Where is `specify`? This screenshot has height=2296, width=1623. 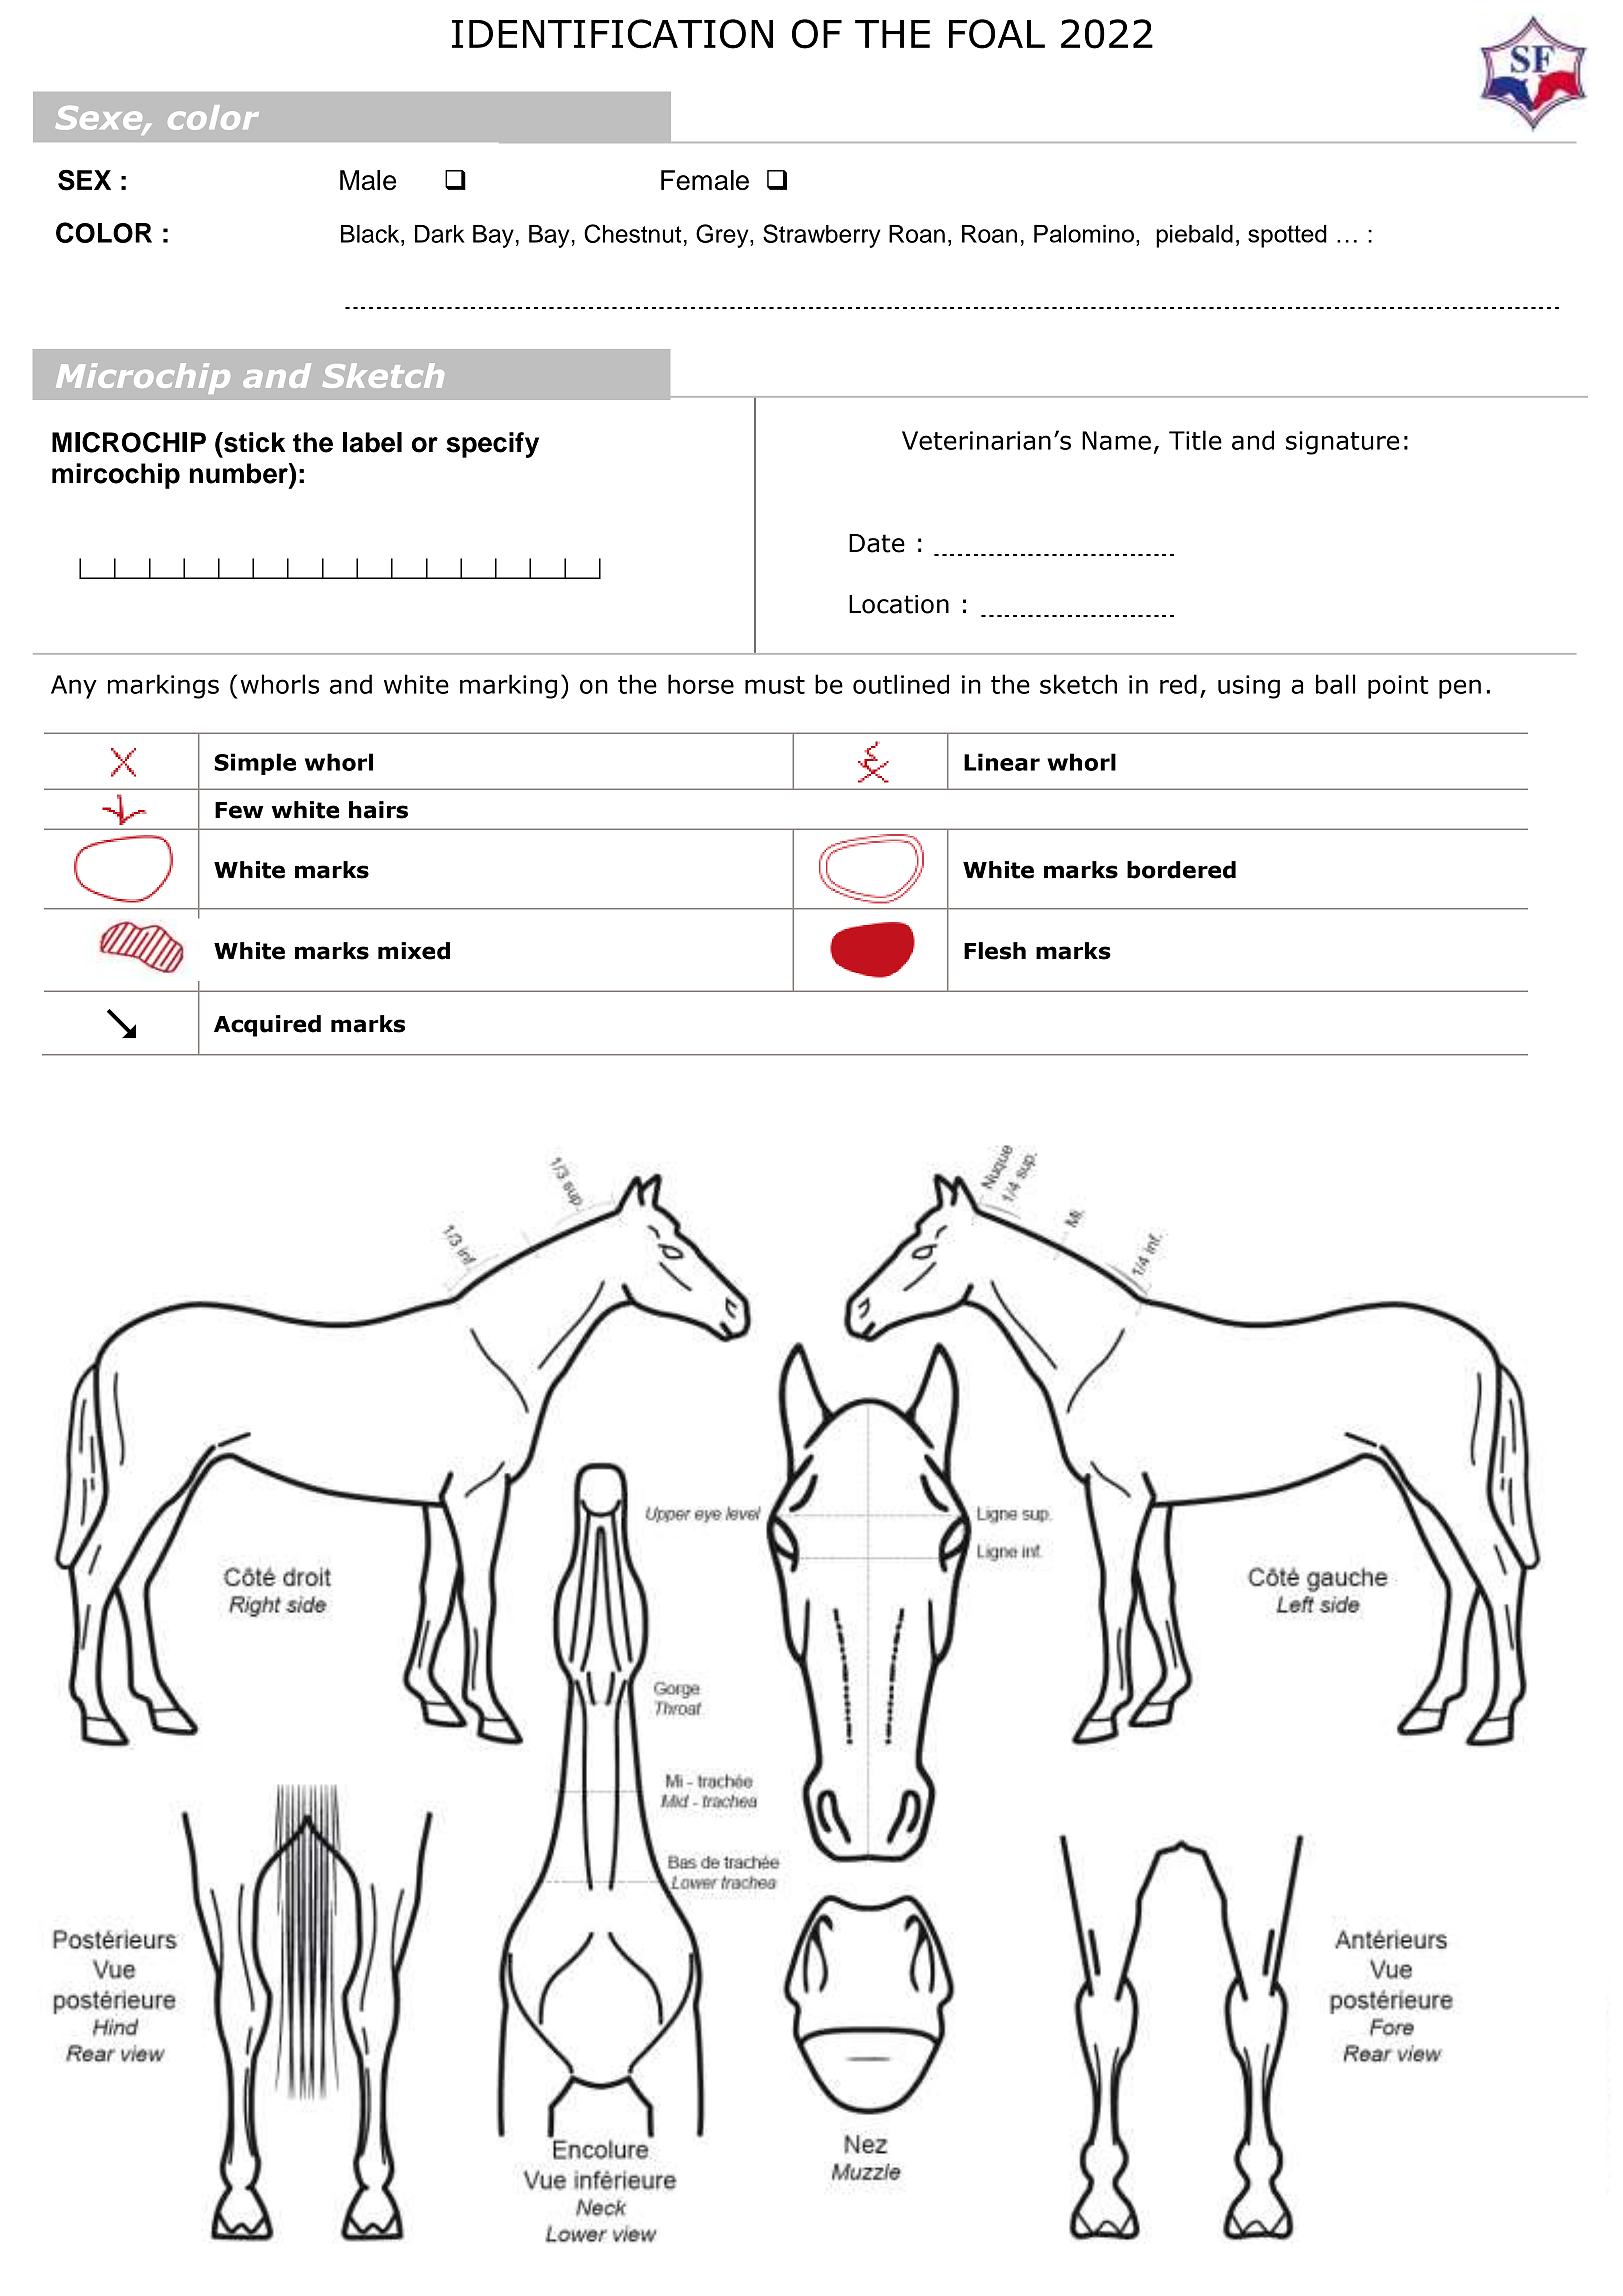
specify is located at coordinates (492, 445).
